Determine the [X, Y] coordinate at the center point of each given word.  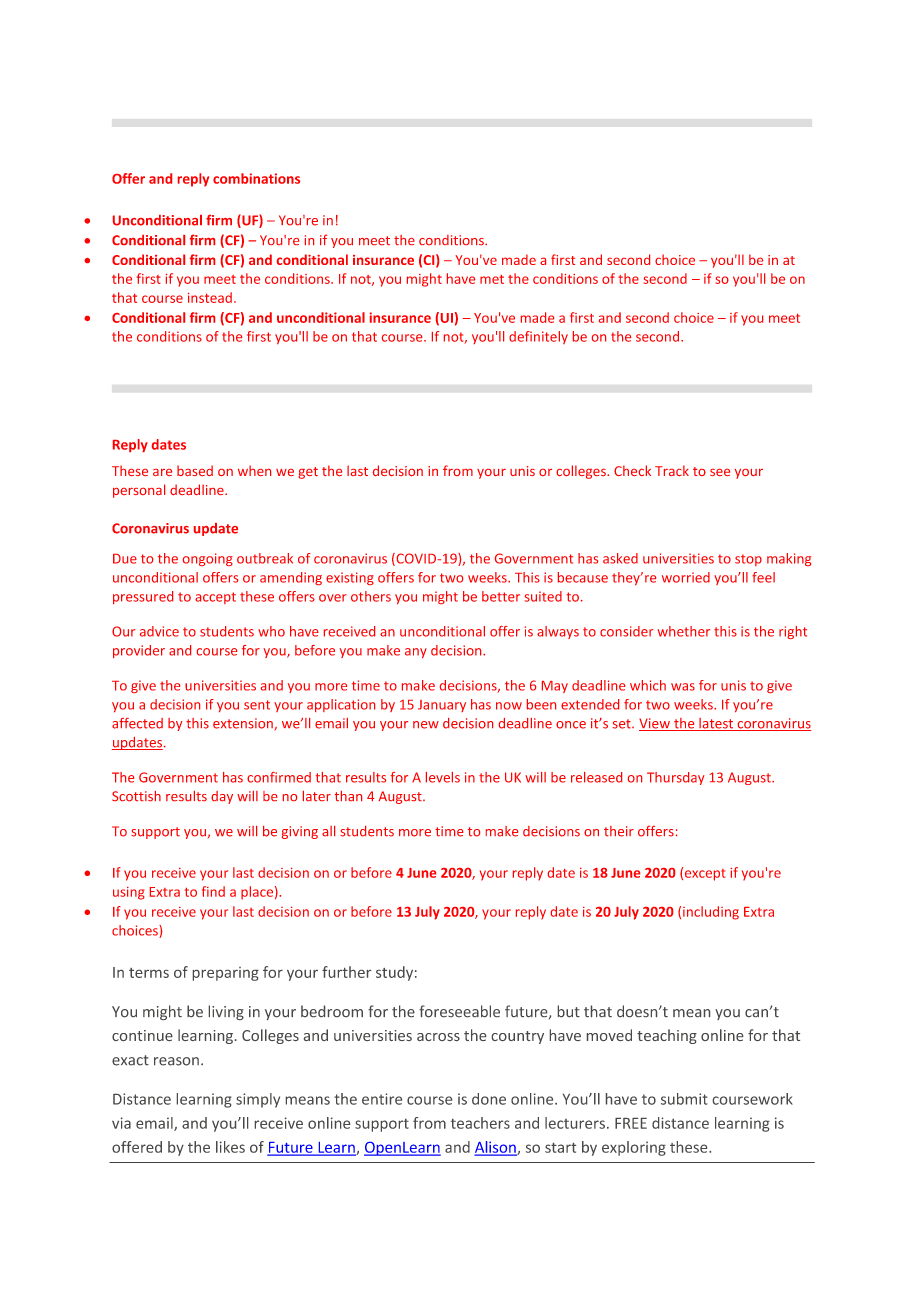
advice [159, 631]
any [416, 653]
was [683, 687]
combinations [256, 178]
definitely [538, 337]
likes [230, 1147]
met [492, 279]
